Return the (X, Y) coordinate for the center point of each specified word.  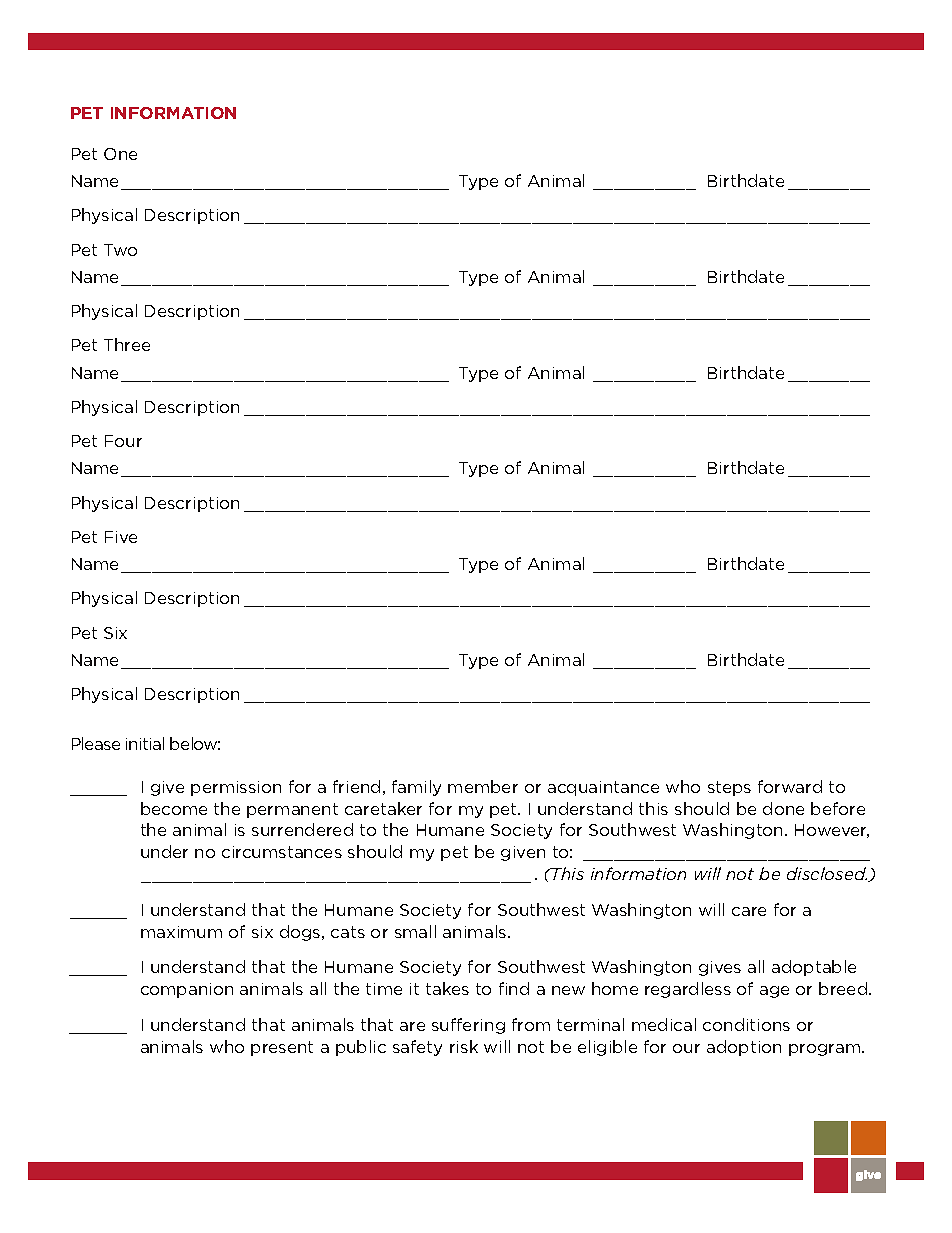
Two (120, 250)
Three (127, 344)
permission (236, 788)
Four (123, 441)
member (483, 786)
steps (729, 788)
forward (790, 786)
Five (121, 537)
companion (187, 990)
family (416, 788)
